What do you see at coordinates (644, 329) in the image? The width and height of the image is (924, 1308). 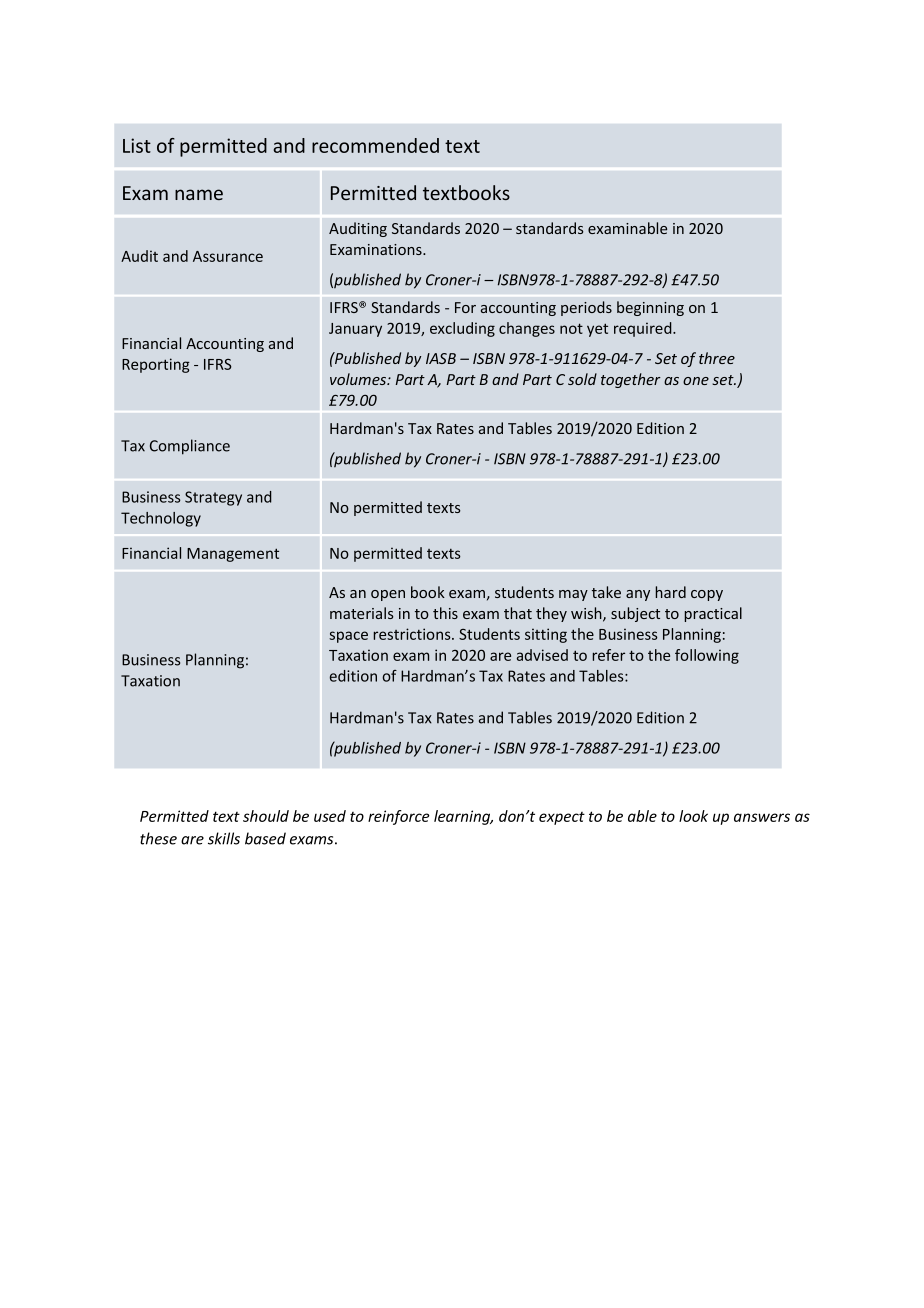 I see `required` at bounding box center [644, 329].
